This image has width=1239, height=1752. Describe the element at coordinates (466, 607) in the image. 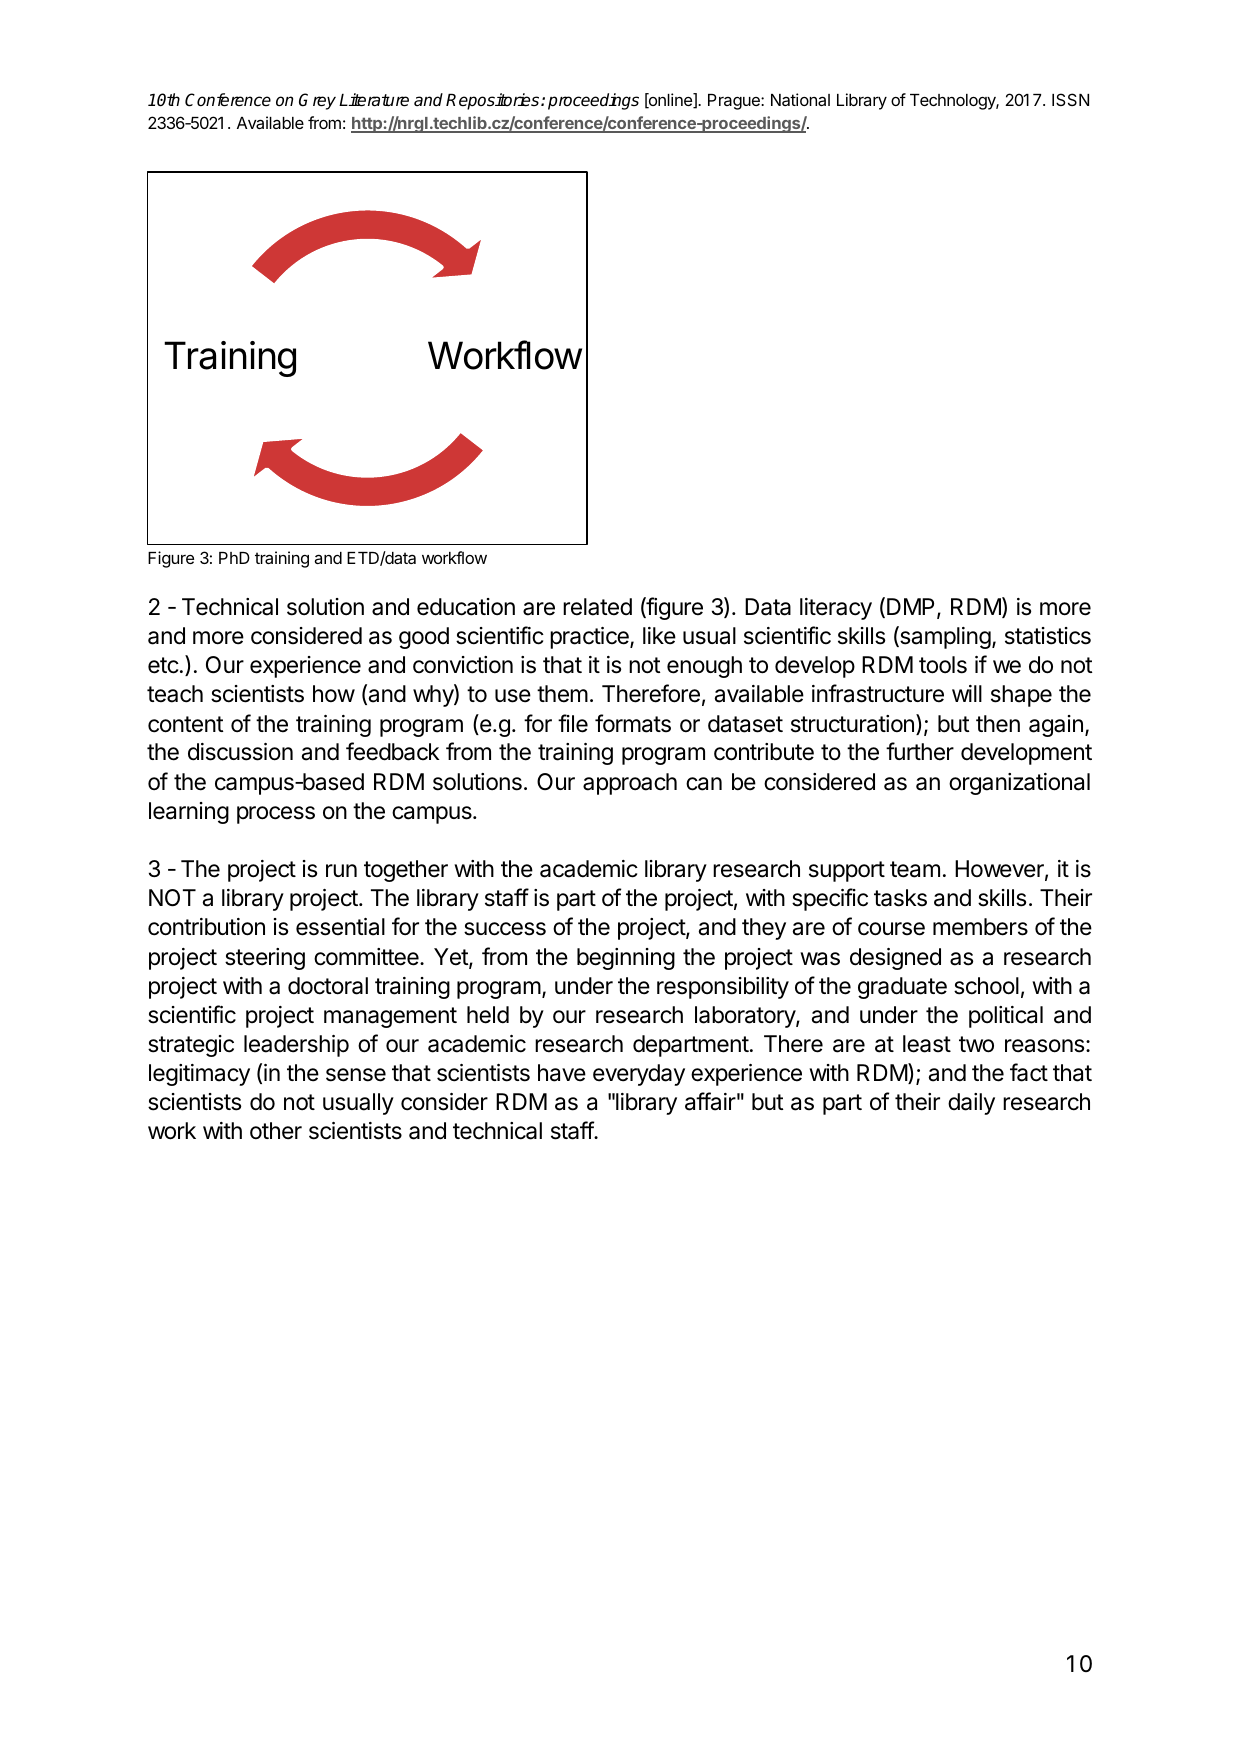

I see `education` at that location.
